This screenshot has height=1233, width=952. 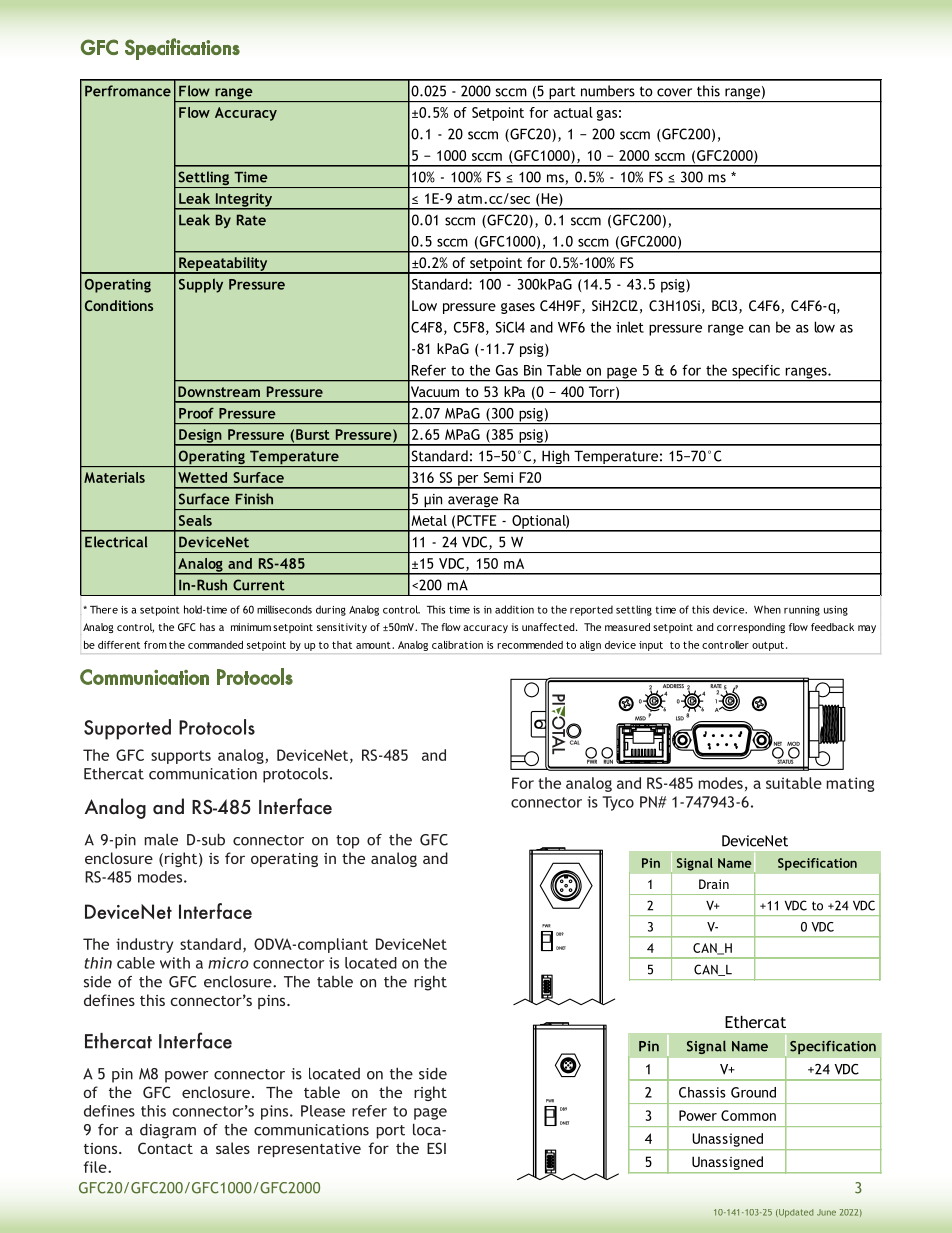 I want to click on output, so click(x=768, y=646).
